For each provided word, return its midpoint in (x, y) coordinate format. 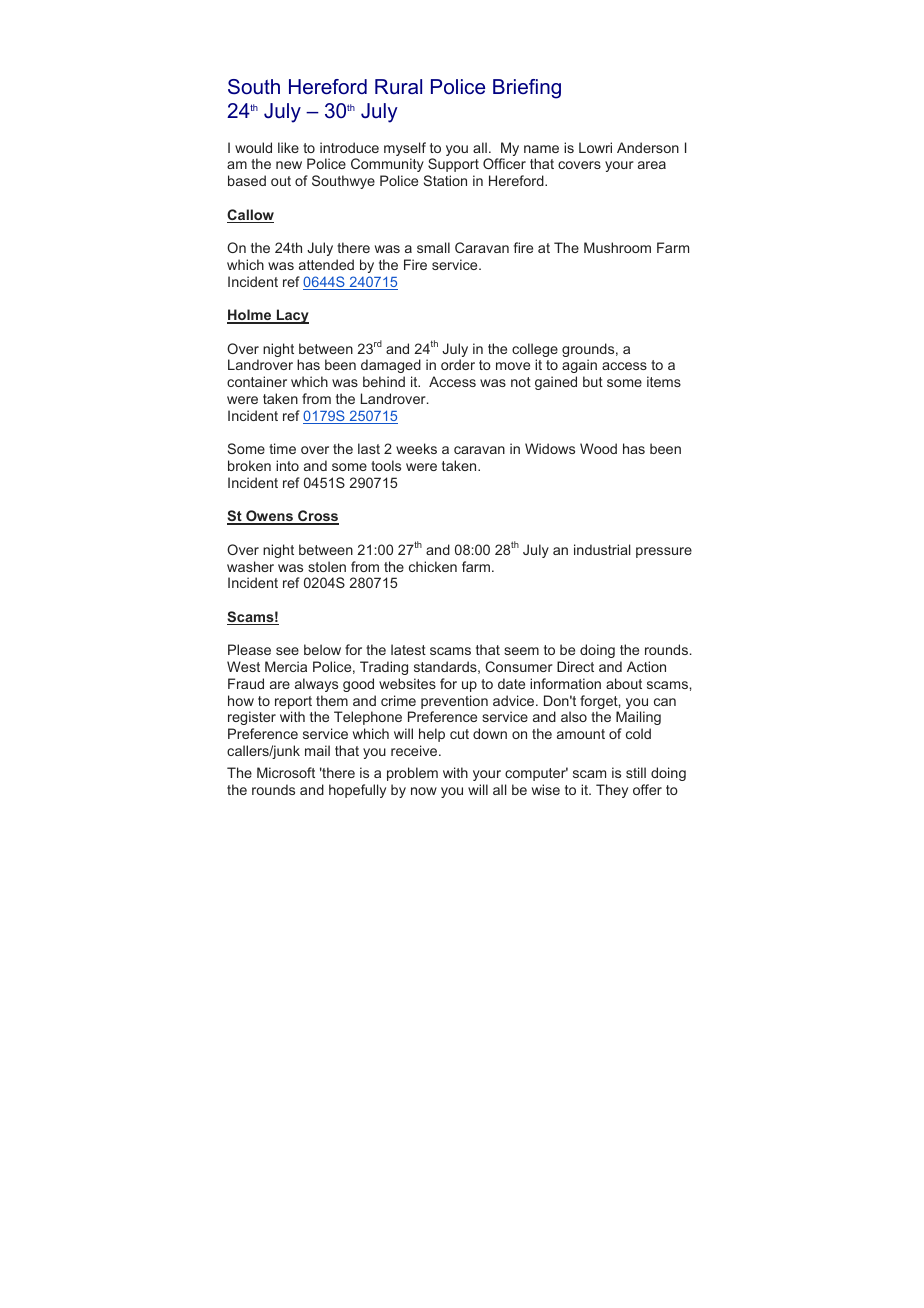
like (288, 147)
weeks (416, 448)
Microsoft (286, 772)
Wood (598, 448)
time (282, 448)
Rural (398, 86)
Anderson (648, 147)
